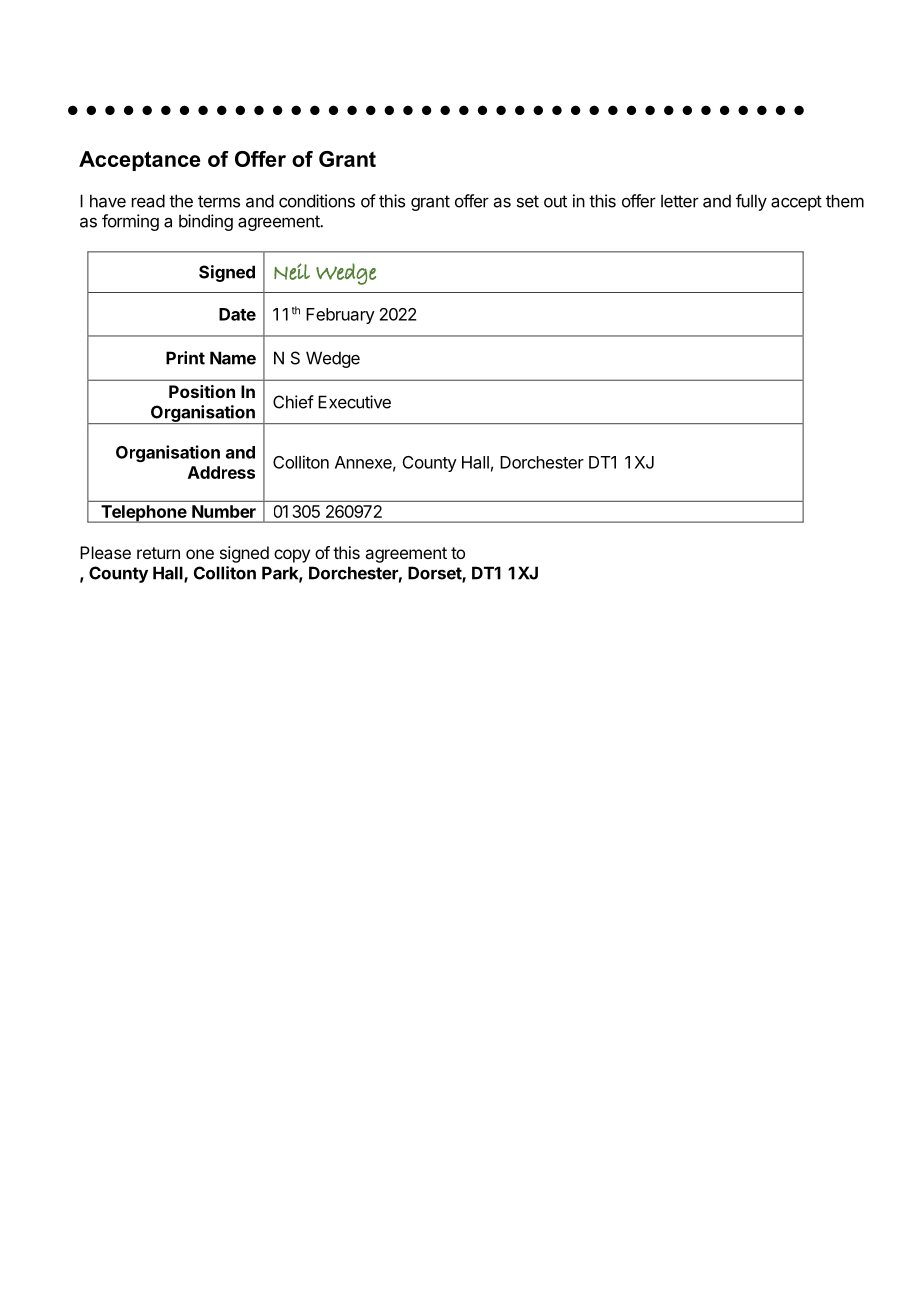 Image resolution: width=924 pixels, height=1308 pixels. Describe the element at coordinates (206, 222) in the screenshot. I see `binding` at that location.
